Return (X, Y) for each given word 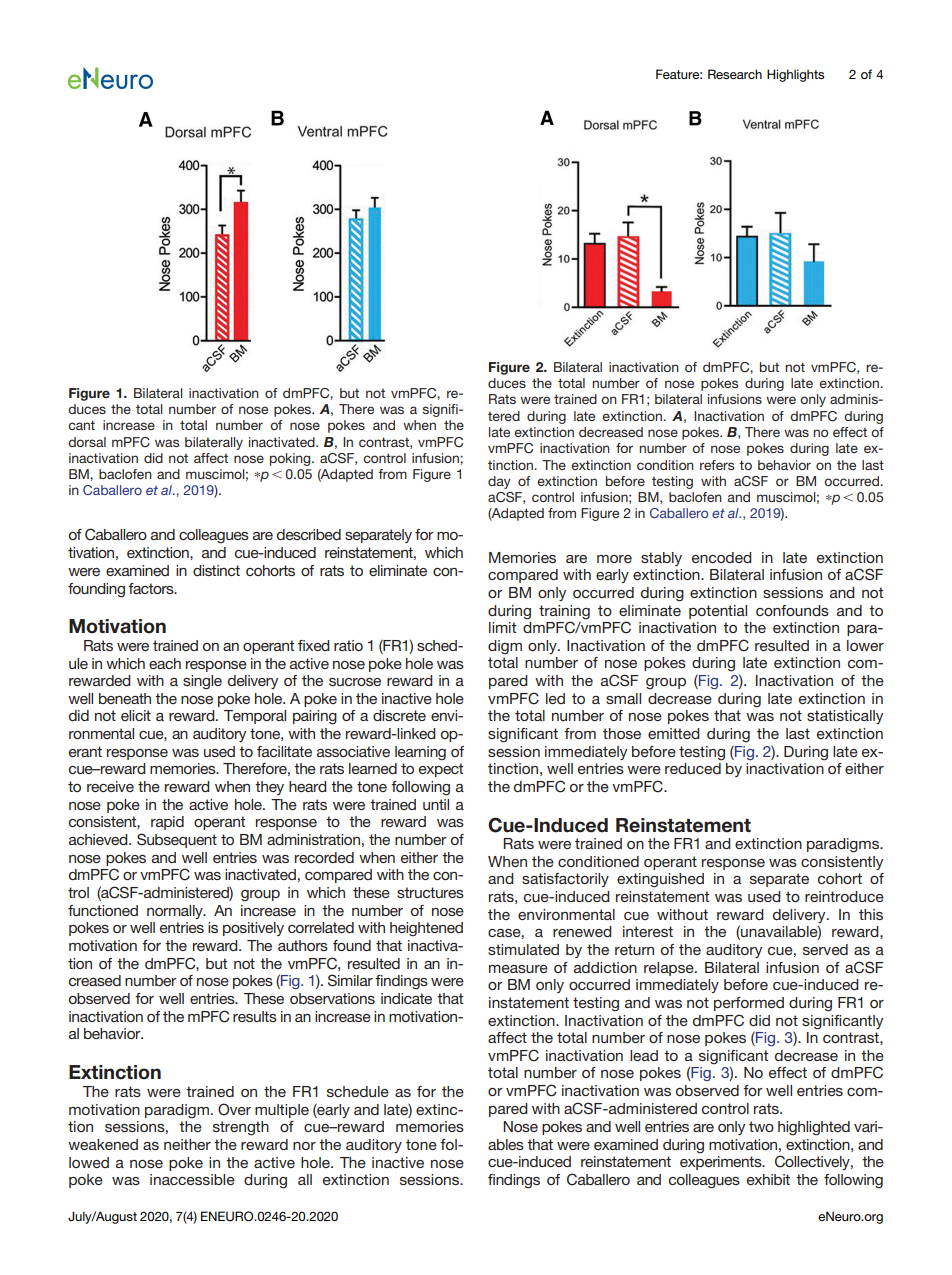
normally (176, 912)
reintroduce (844, 896)
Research (735, 74)
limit (502, 627)
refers (717, 465)
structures (430, 892)
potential (718, 612)
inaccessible (192, 1179)
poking (291, 459)
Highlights (795, 75)
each (165, 663)
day (499, 482)
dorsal (87, 442)
